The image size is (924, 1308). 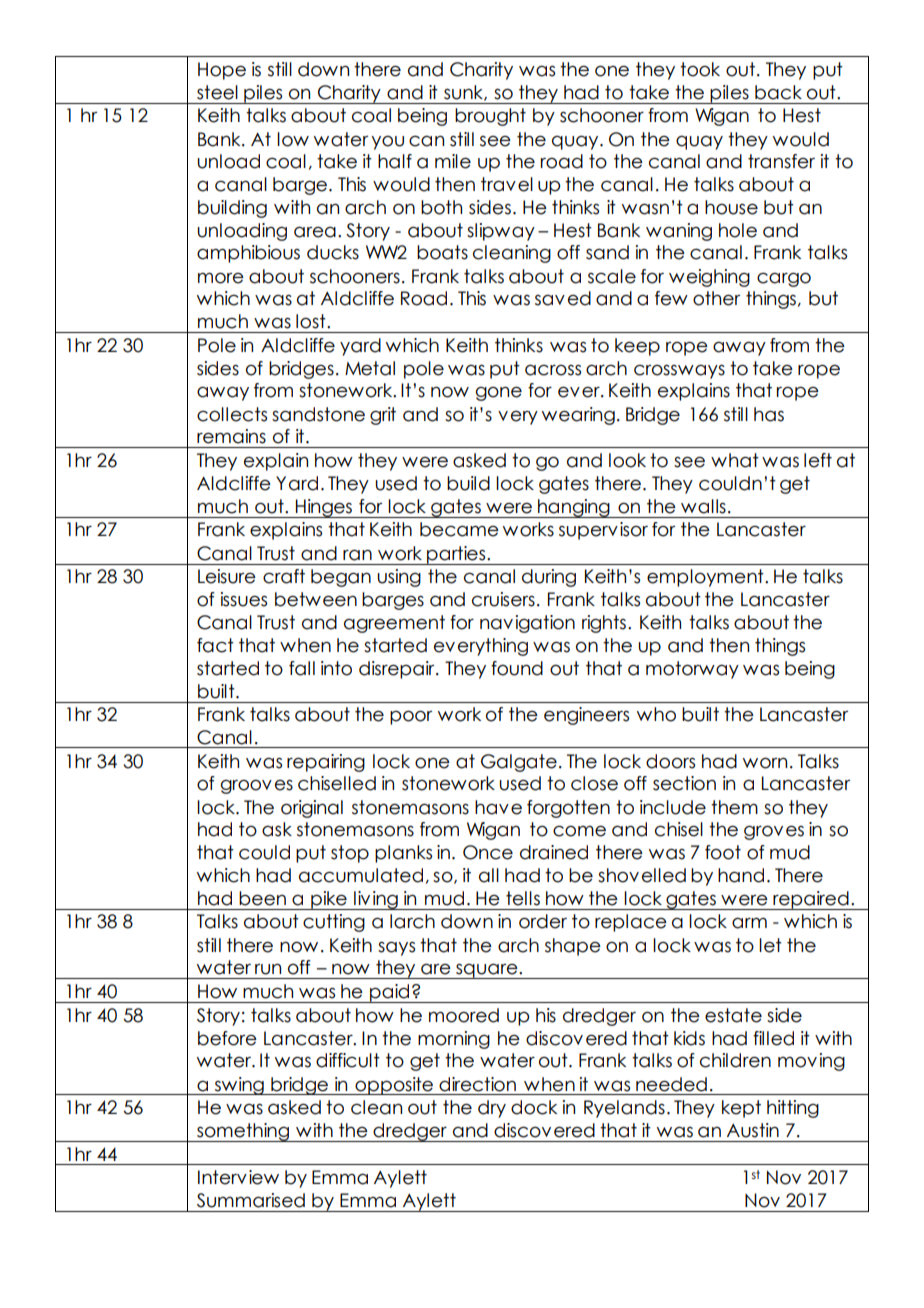 What do you see at coordinates (312, 321) in the screenshot?
I see `lost` at bounding box center [312, 321].
